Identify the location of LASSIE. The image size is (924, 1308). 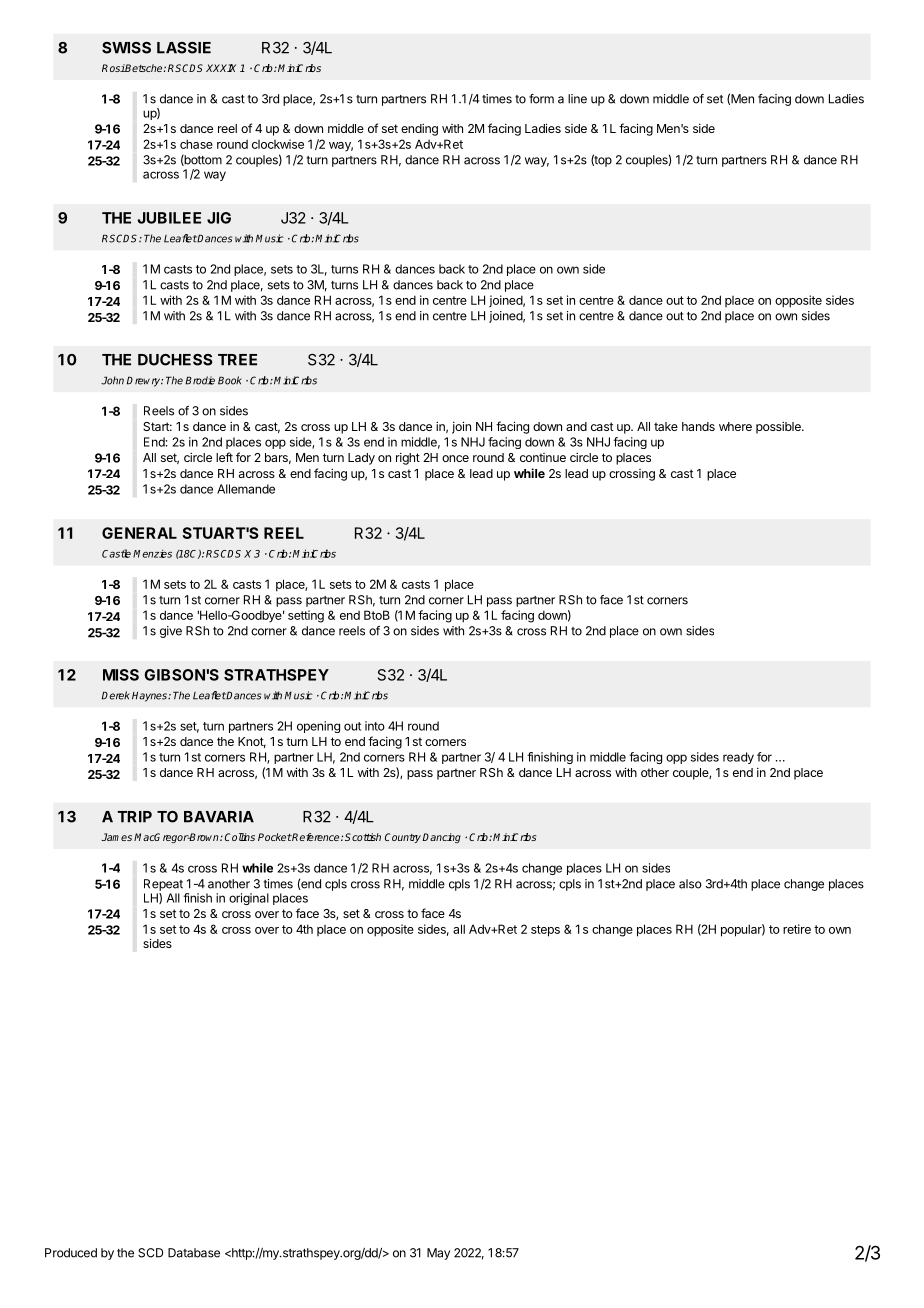
(184, 48).
